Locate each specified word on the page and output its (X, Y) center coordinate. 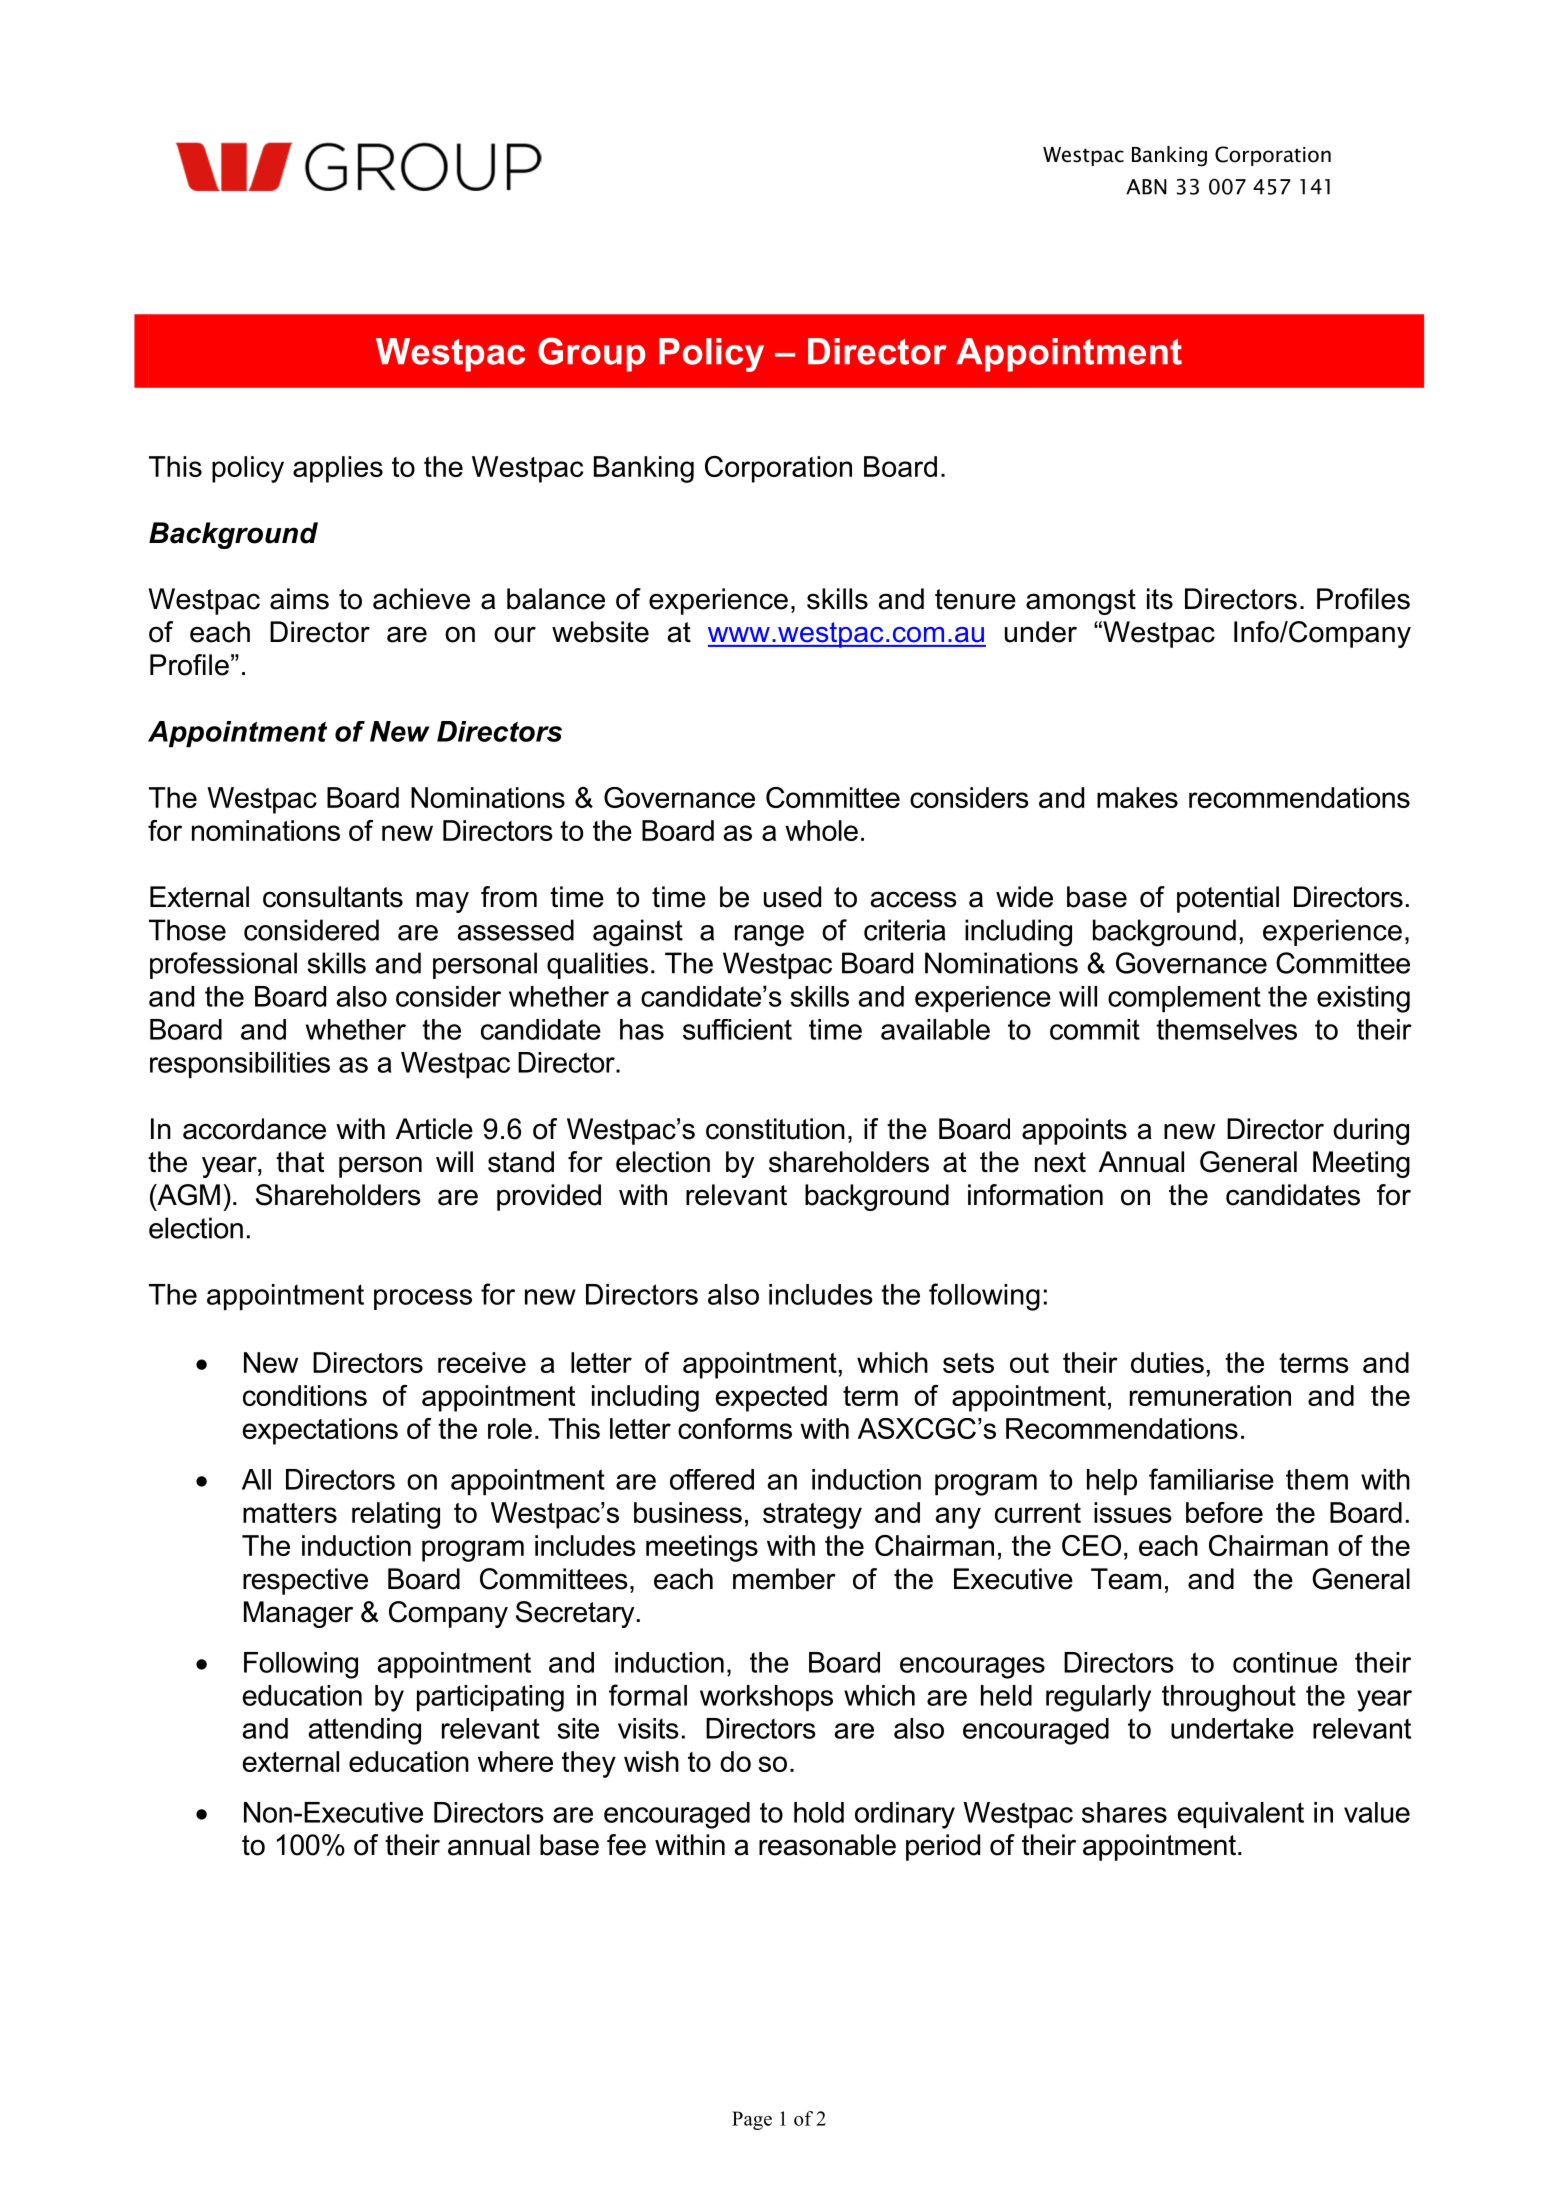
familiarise (1211, 1479)
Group (591, 354)
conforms (735, 1428)
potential (1228, 899)
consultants (333, 897)
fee (626, 1845)
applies (338, 469)
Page (752, 2120)
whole (821, 830)
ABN (1146, 187)
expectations (320, 1431)
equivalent (1241, 1815)
